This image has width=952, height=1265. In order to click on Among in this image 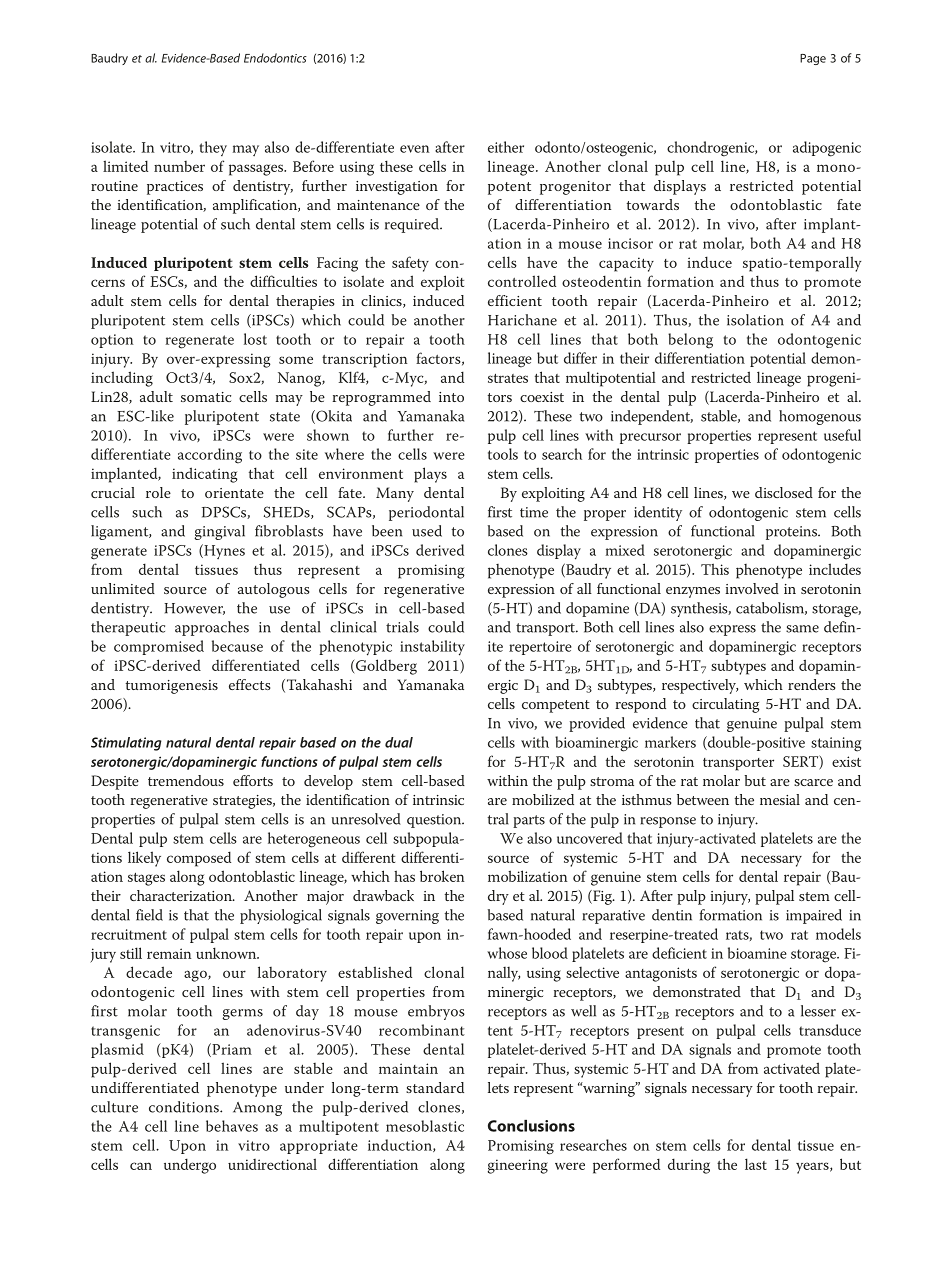, I will do `click(257, 1109)`.
